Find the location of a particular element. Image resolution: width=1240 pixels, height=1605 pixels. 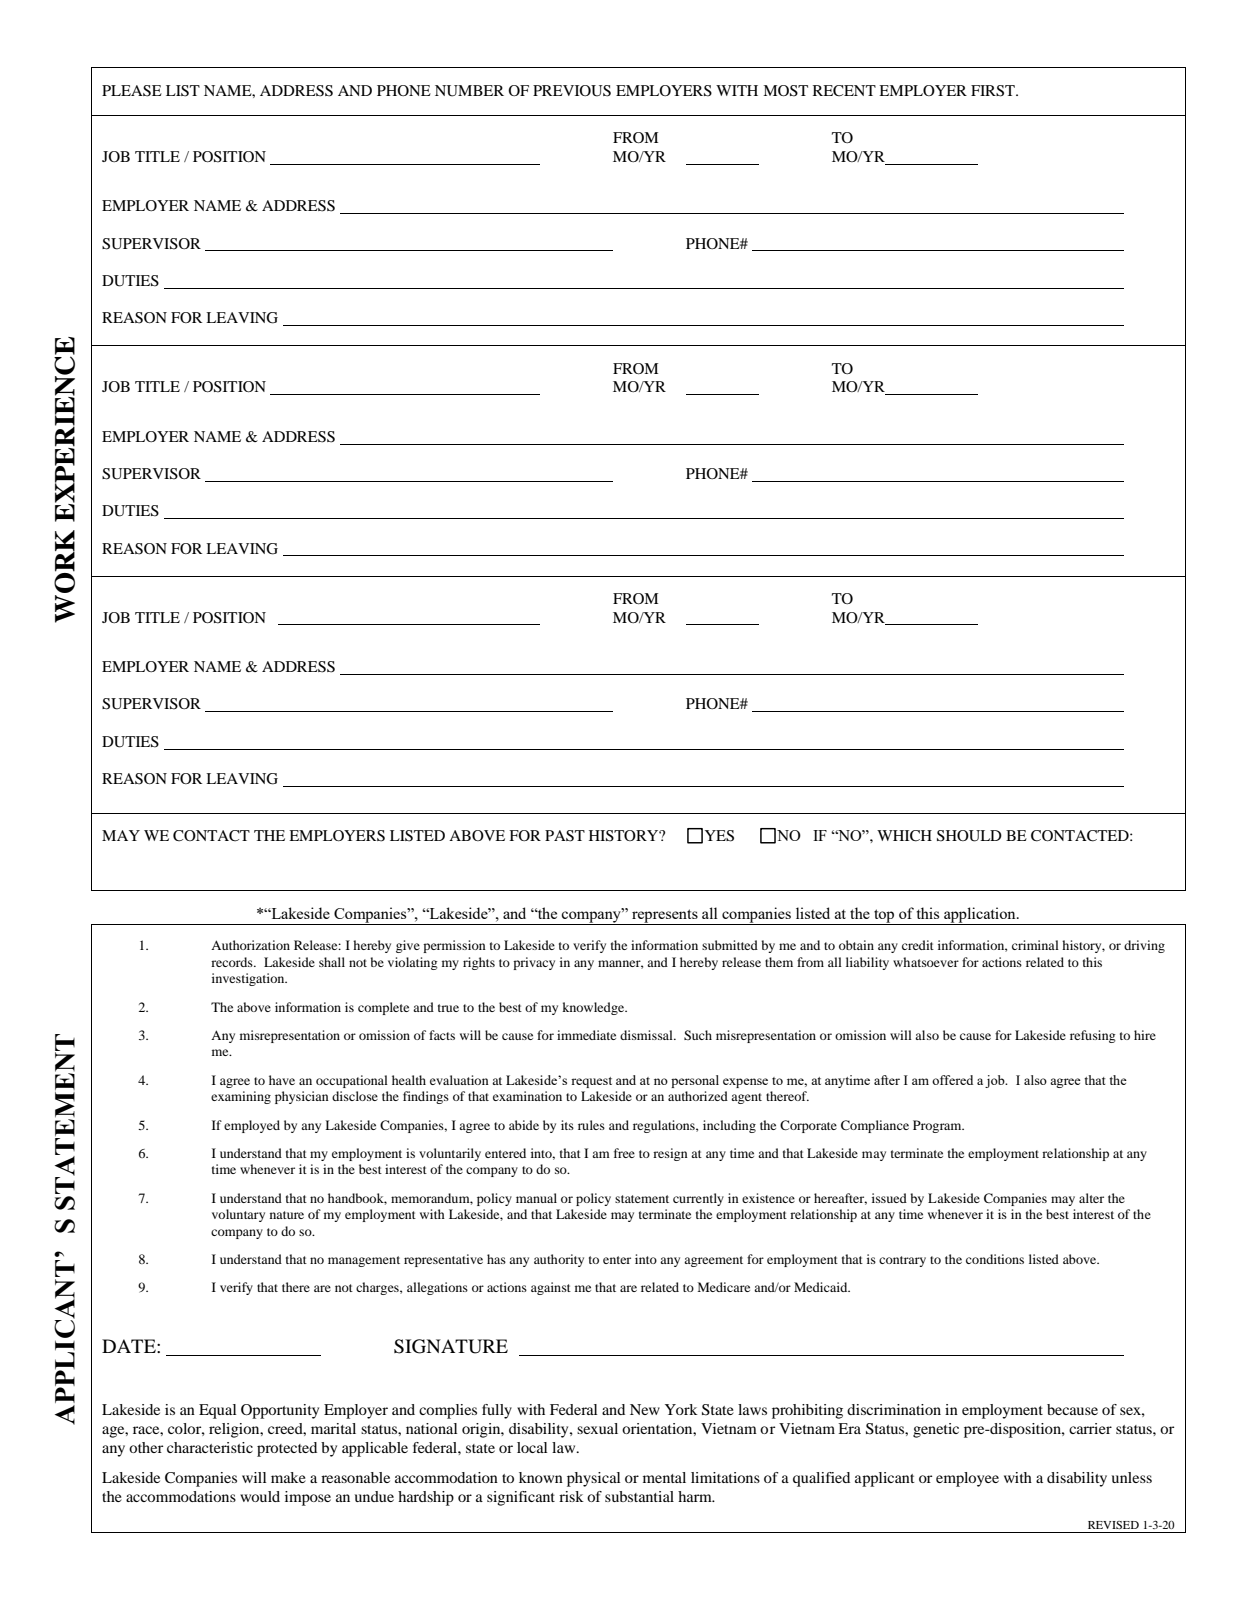

FIRST is located at coordinates (994, 91).
